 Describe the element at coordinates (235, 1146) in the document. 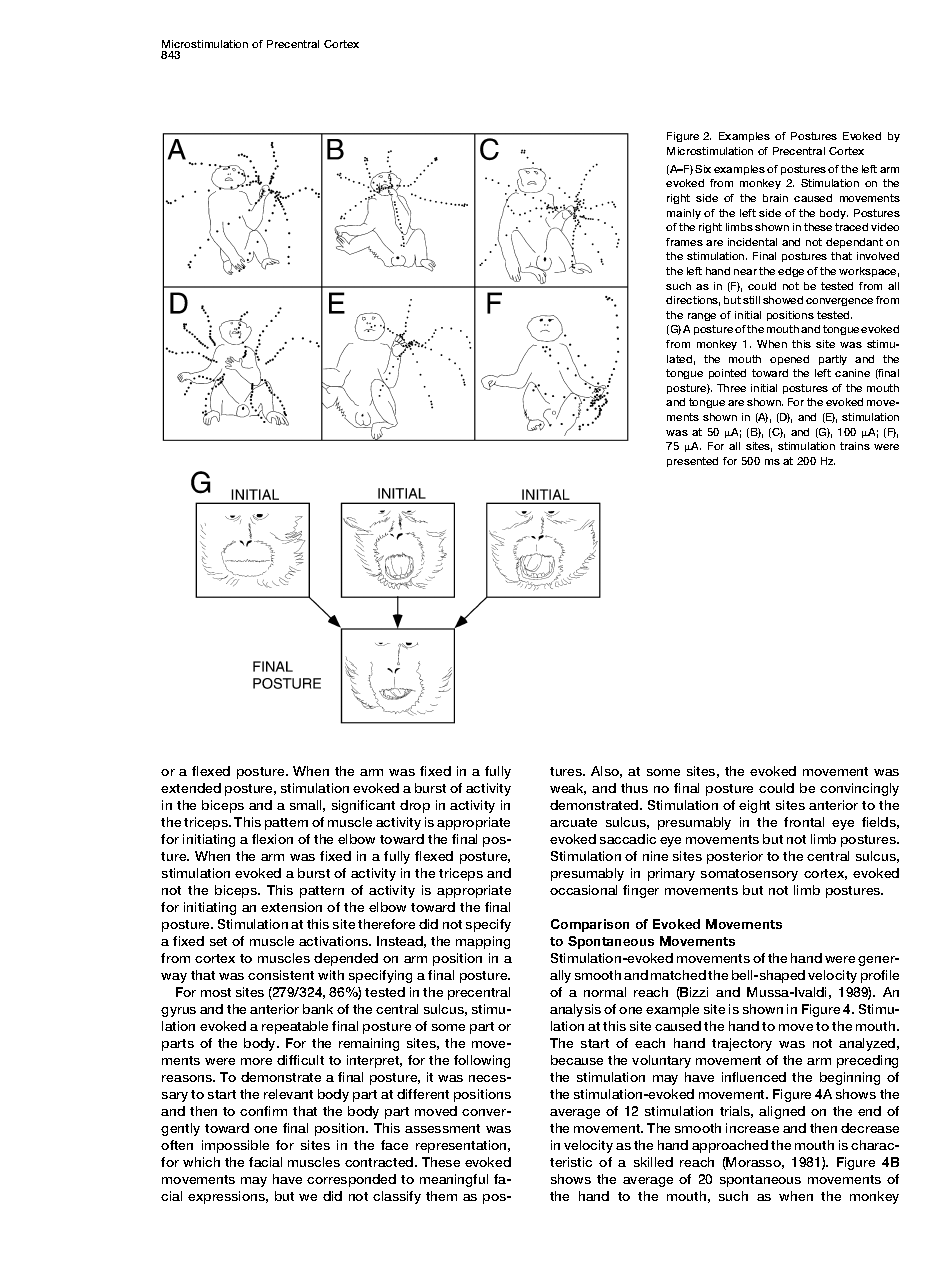

I see `impossible` at that location.
